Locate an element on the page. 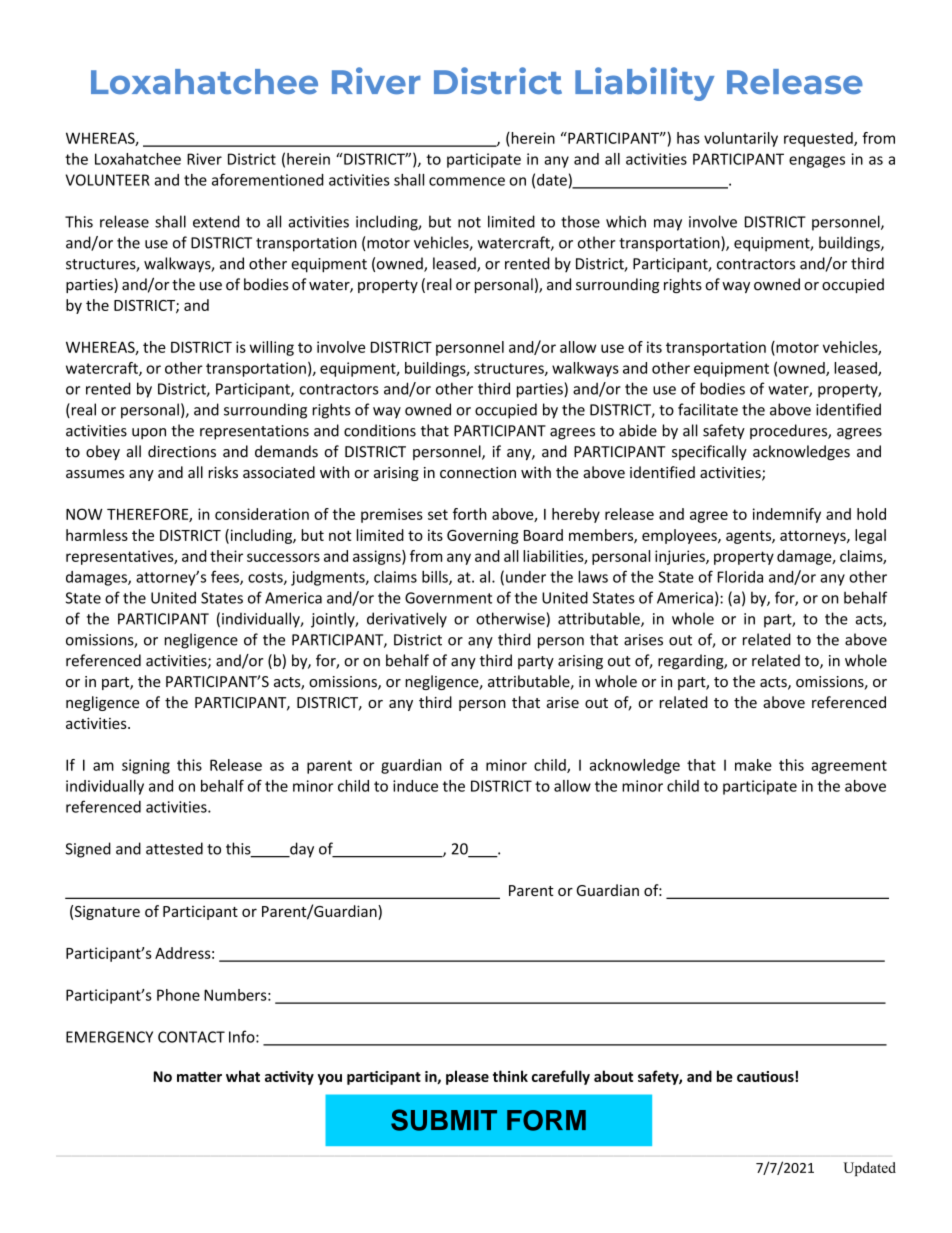 The width and height of the page is (952, 1233). willing is located at coordinates (271, 348).
